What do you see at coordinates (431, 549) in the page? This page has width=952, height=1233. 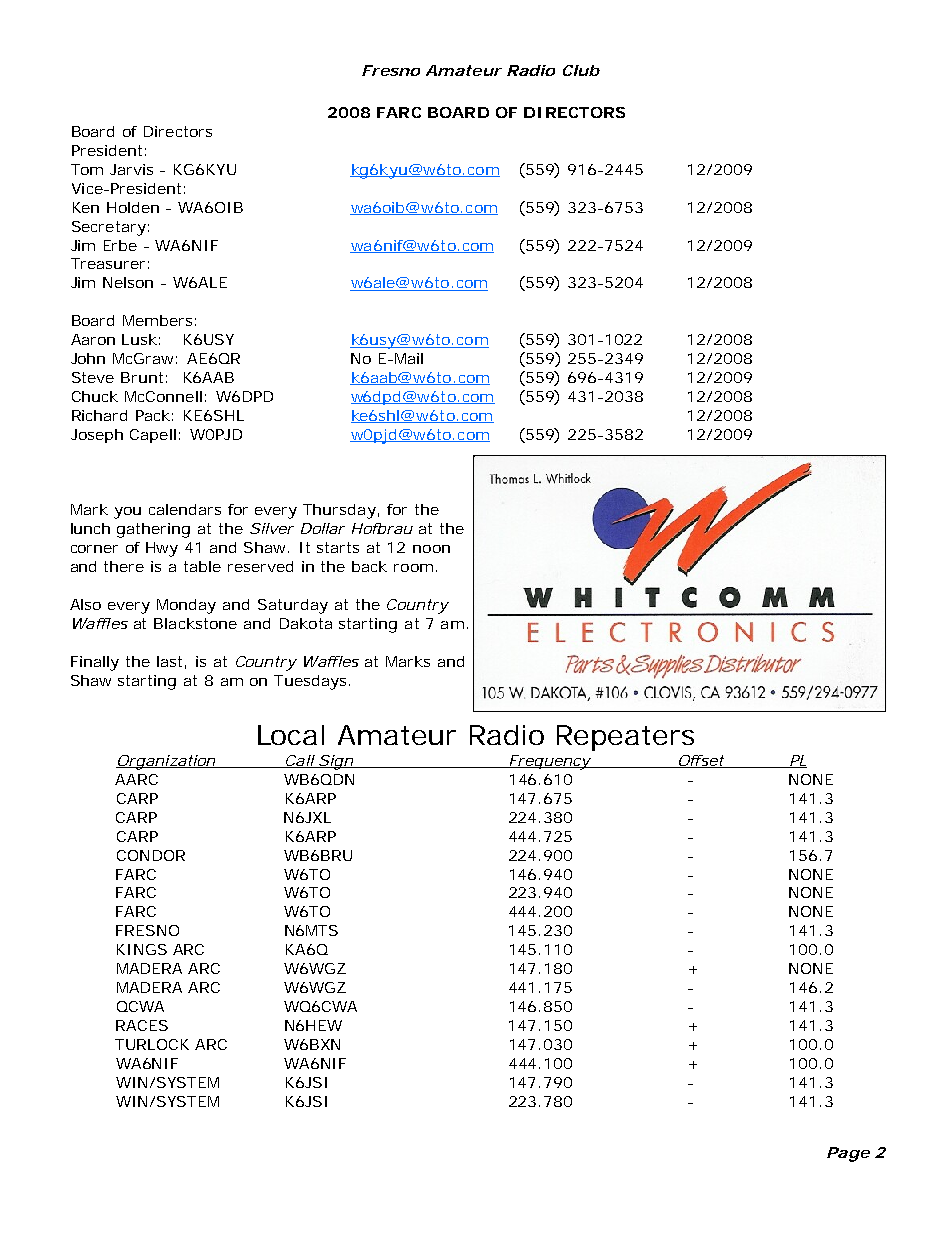 I see `noon` at bounding box center [431, 549].
